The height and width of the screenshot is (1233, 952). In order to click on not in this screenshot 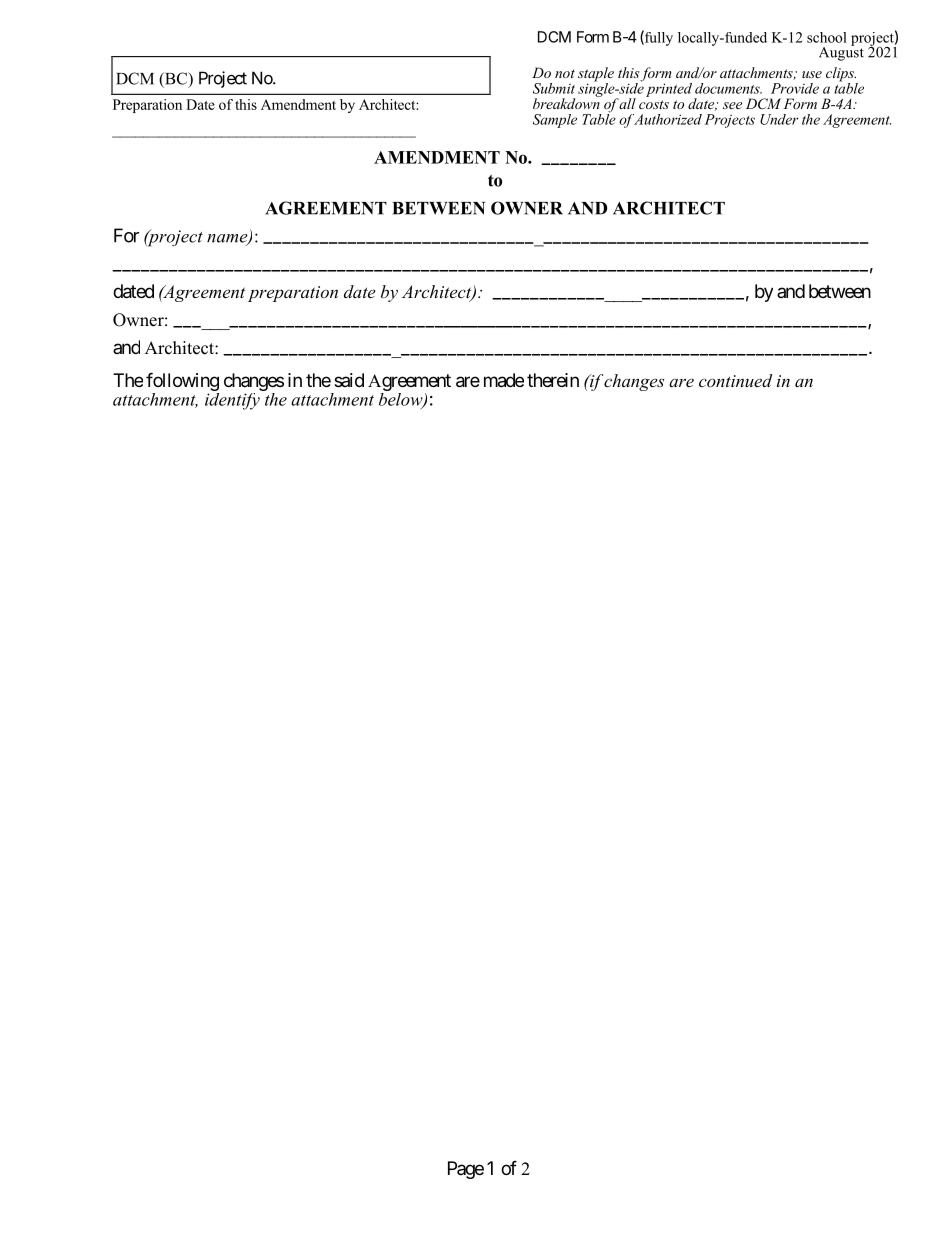, I will do `click(565, 73)`.
